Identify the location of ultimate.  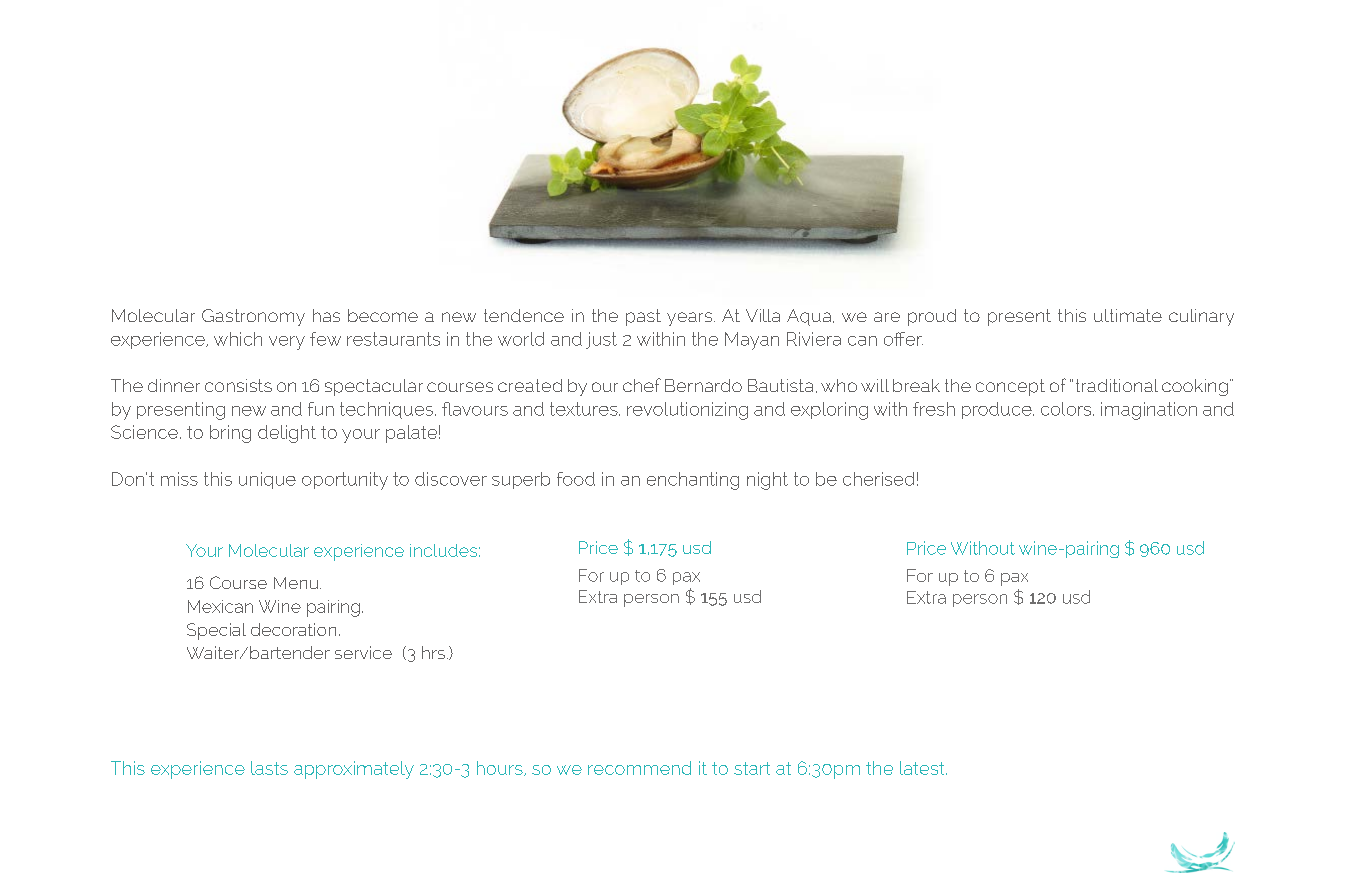
(1128, 315).
